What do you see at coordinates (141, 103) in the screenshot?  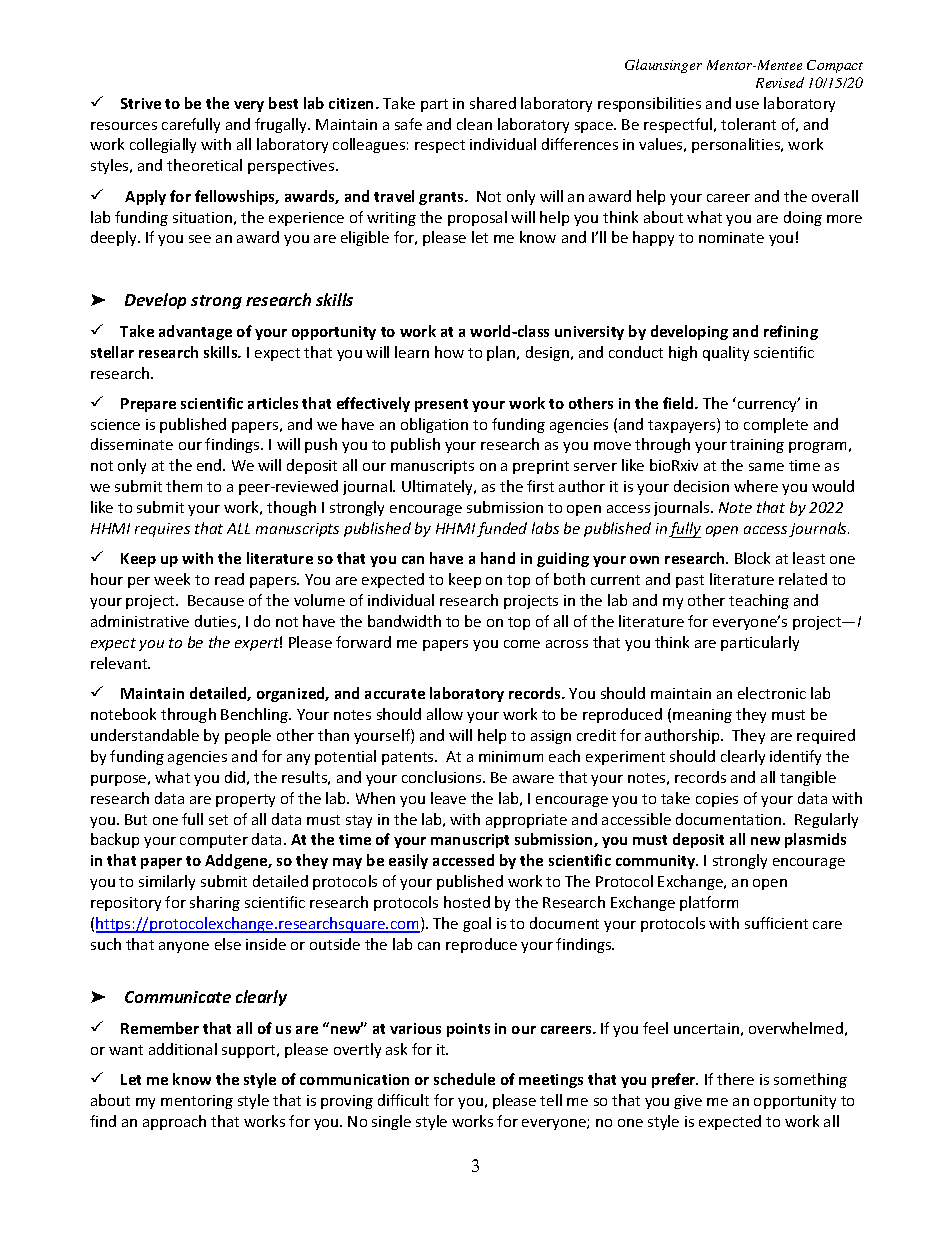 I see `Strive` at bounding box center [141, 103].
